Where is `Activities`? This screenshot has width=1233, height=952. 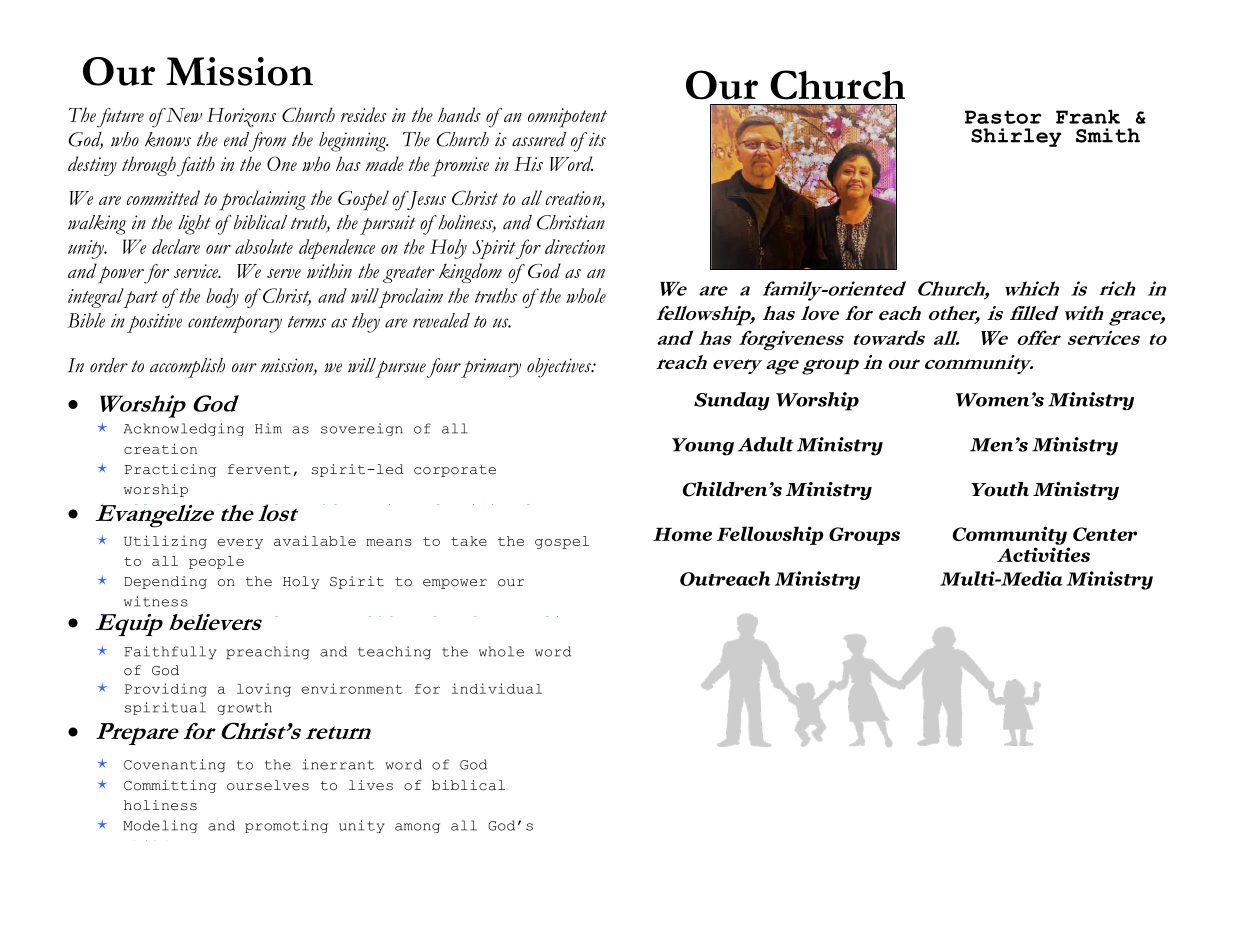
Activities is located at coordinates (1043, 554).
